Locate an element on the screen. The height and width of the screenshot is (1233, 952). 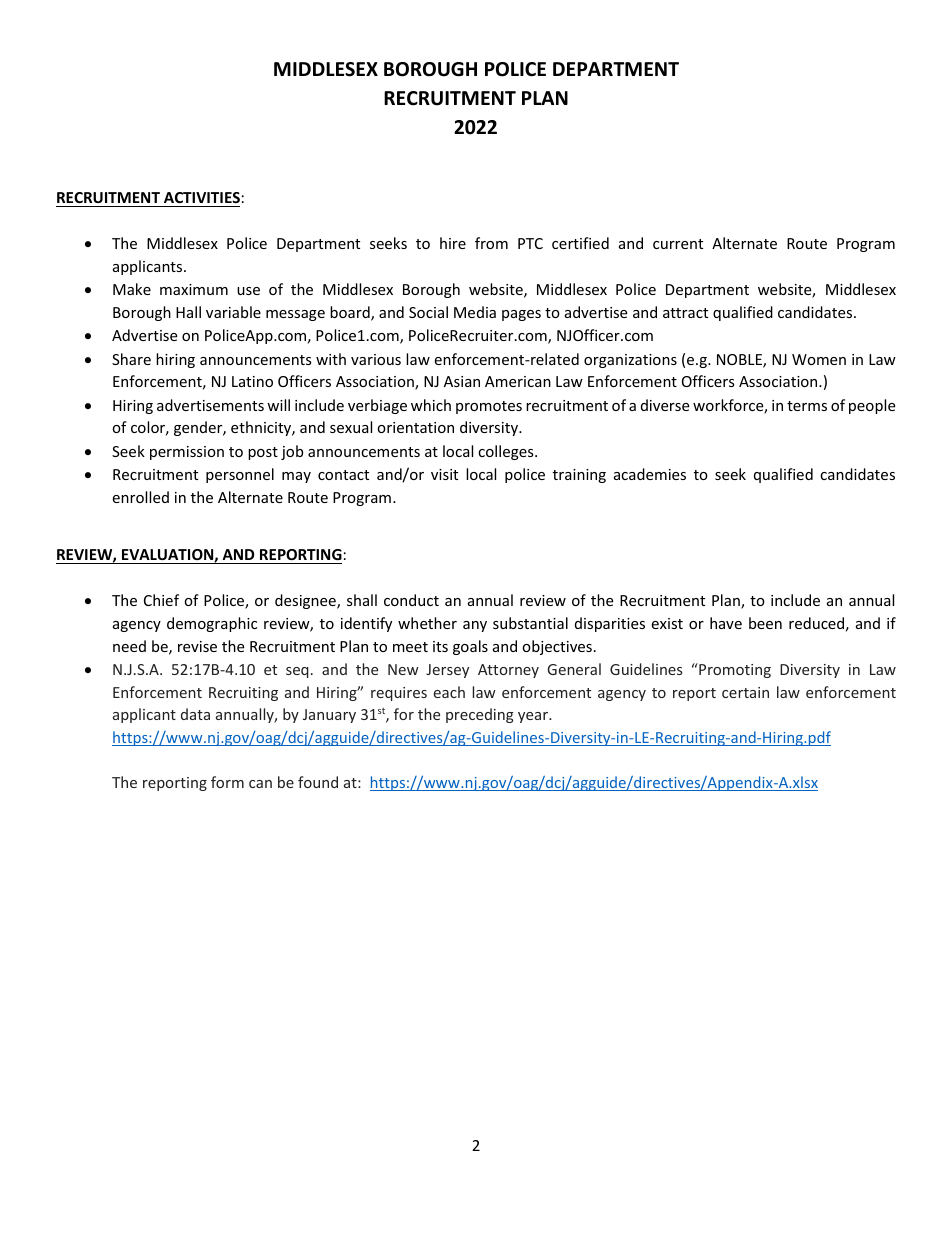
form is located at coordinates (227, 782).
